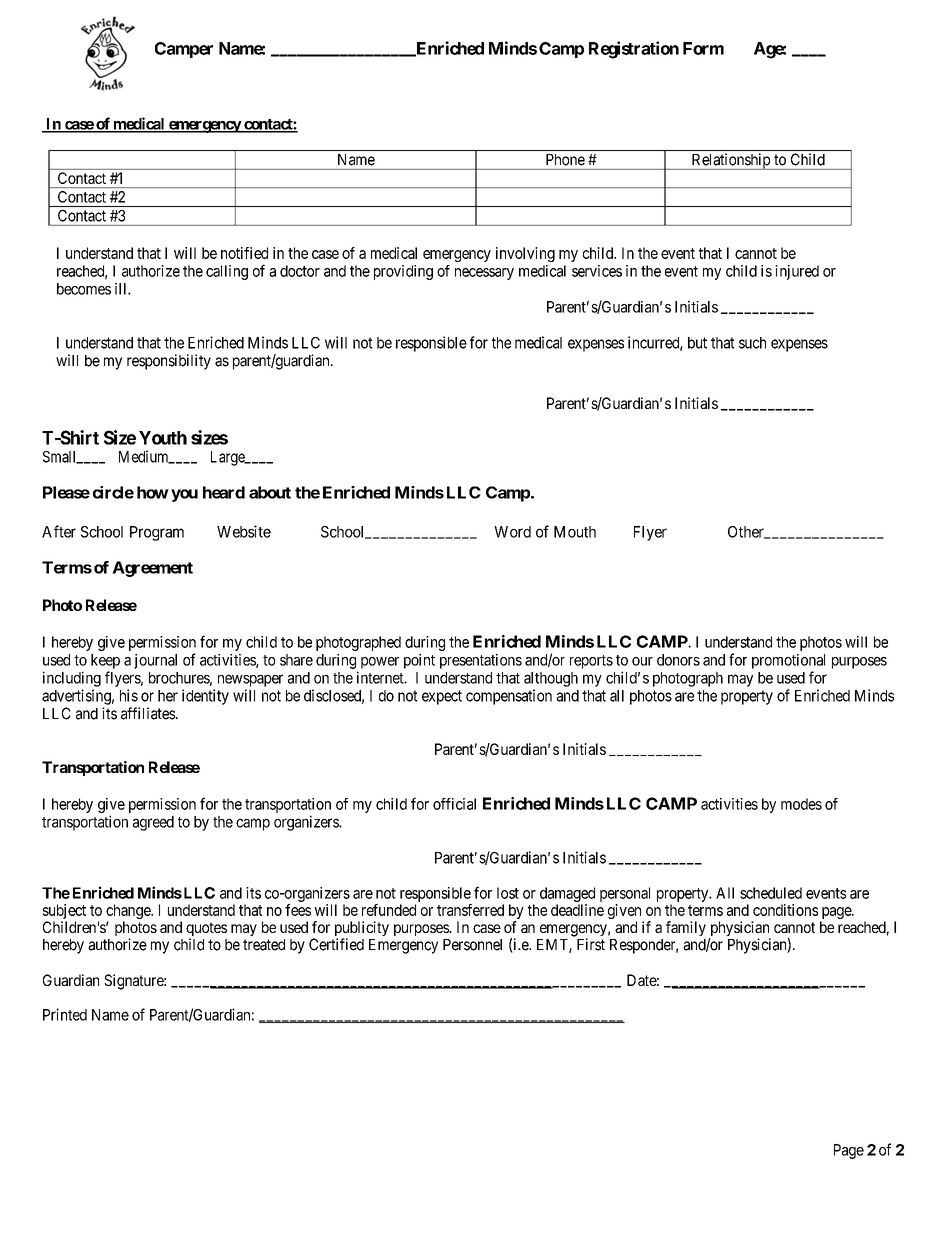 The height and width of the document is (1233, 952). What do you see at coordinates (697, 343) in the document?
I see `but` at bounding box center [697, 343].
